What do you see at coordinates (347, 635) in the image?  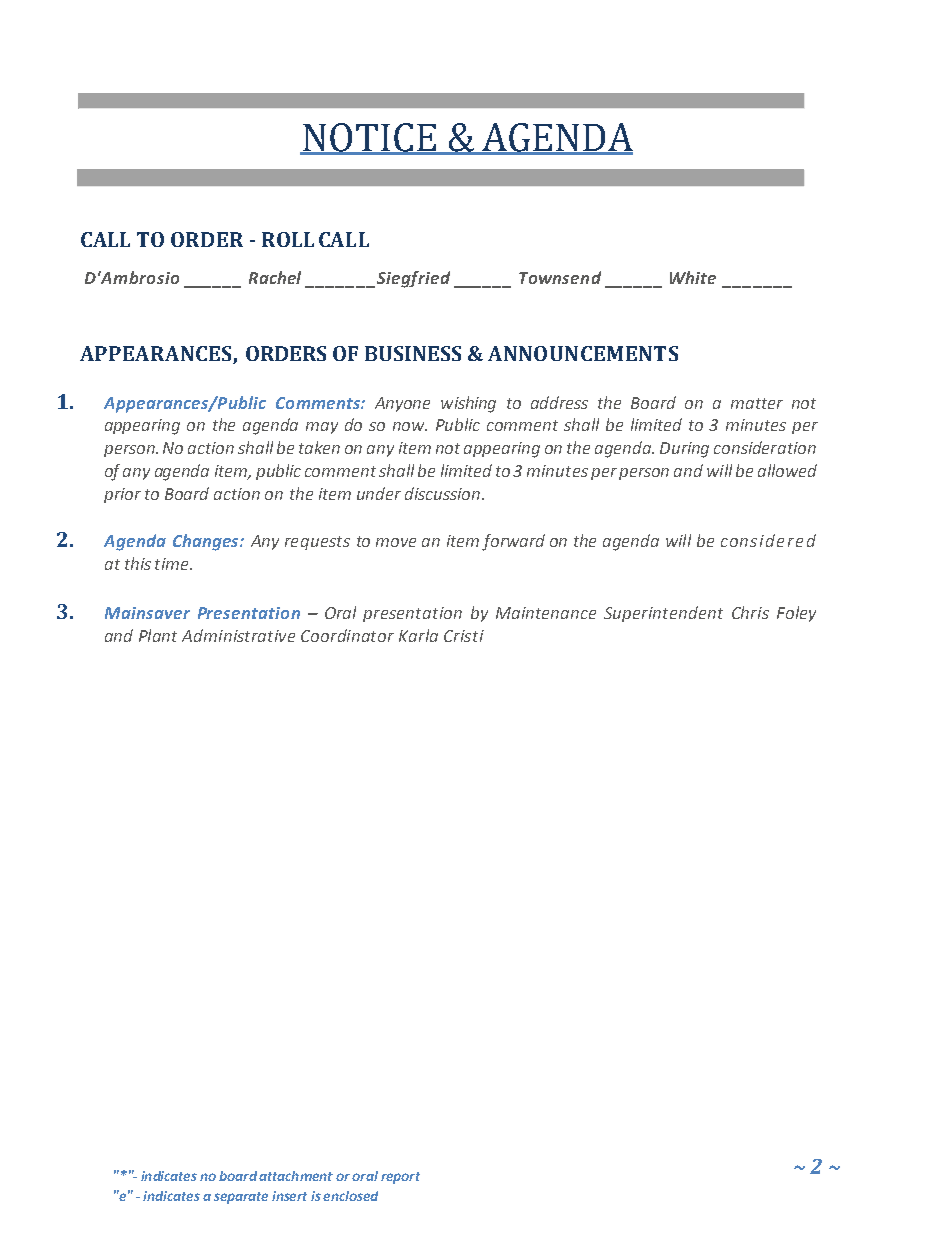 I see `Coordinator` at bounding box center [347, 635].
